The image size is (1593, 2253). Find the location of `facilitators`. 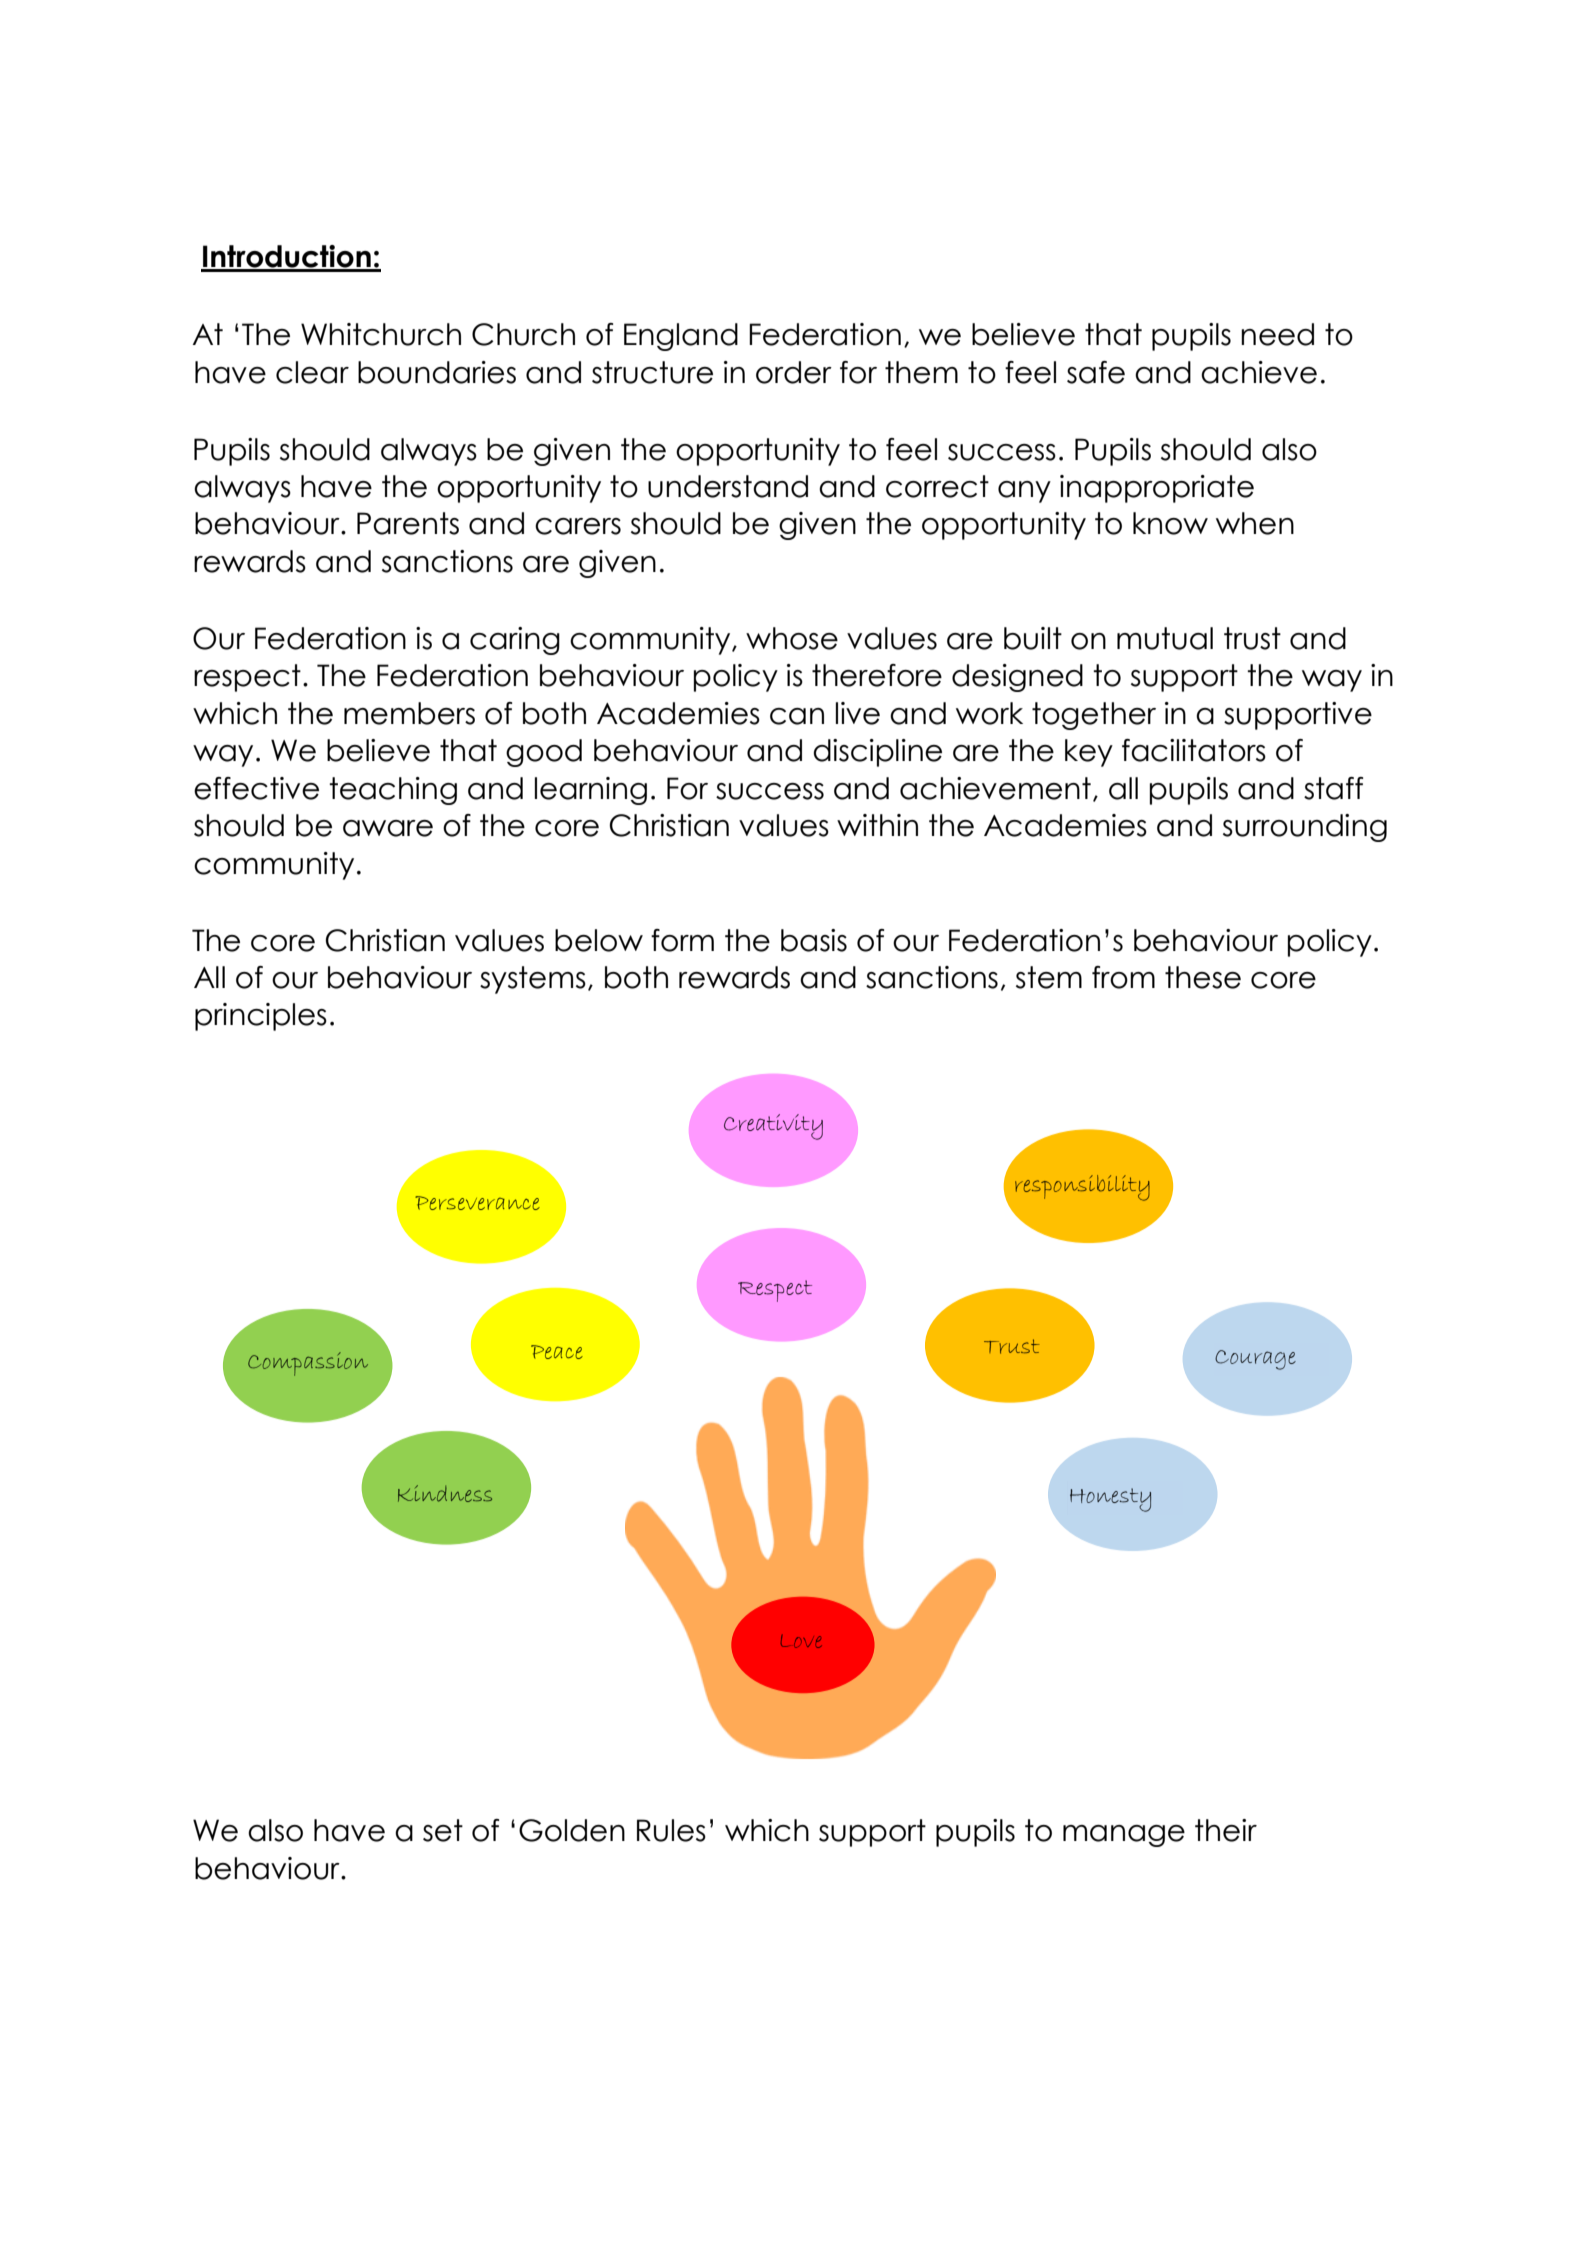

facilitators is located at coordinates (1194, 750).
